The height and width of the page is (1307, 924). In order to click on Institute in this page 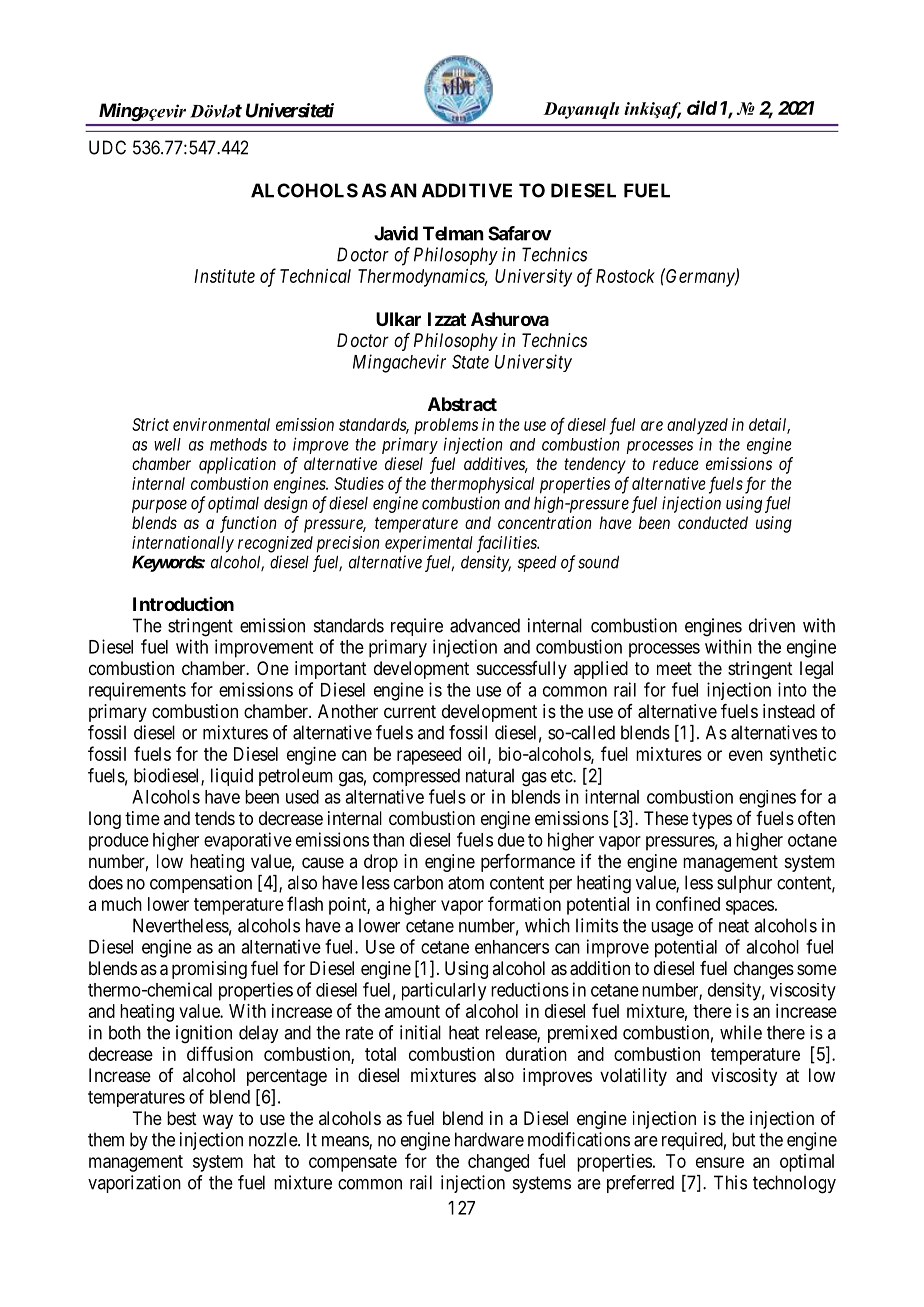, I will do `click(224, 276)`.
